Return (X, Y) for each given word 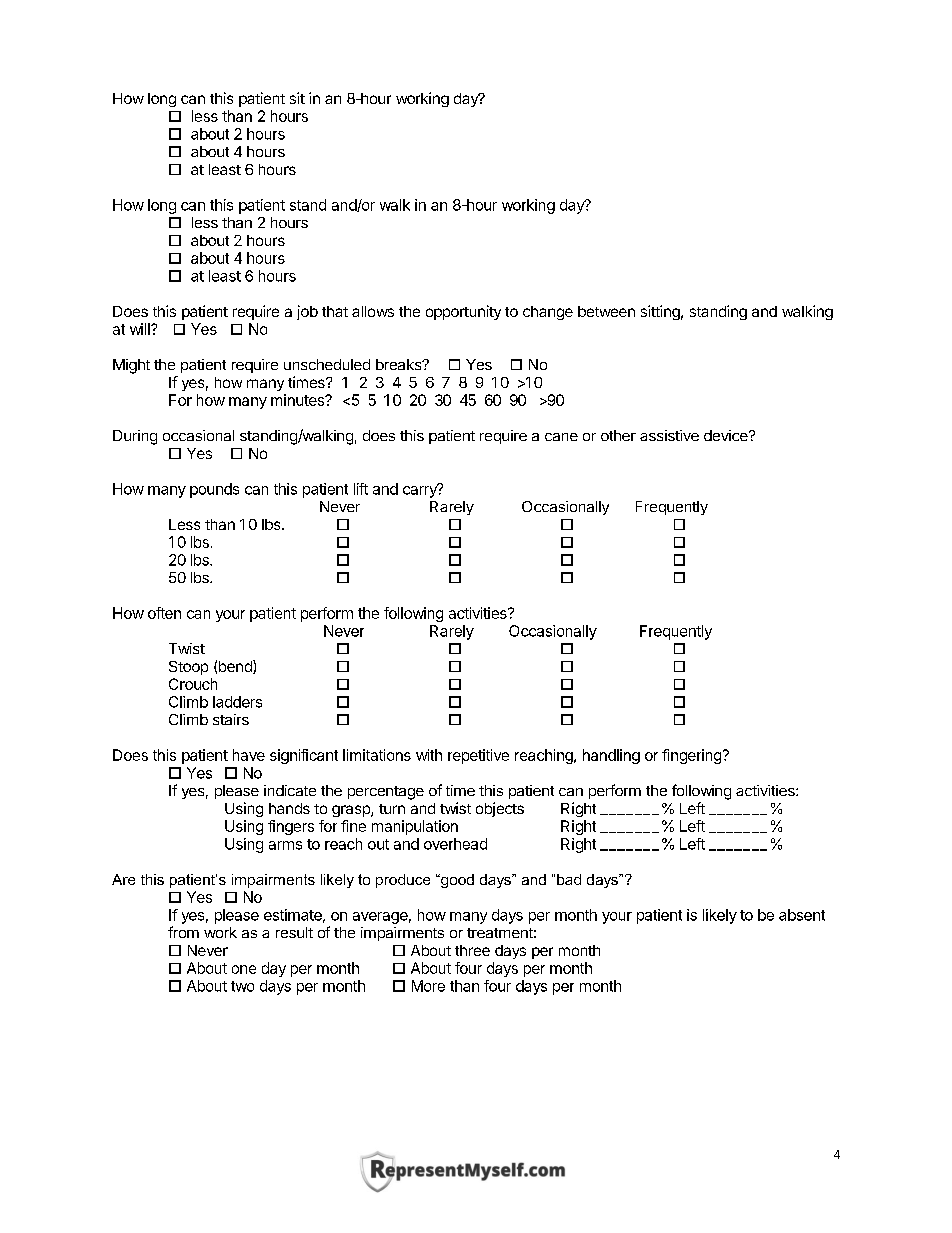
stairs (231, 719)
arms (285, 845)
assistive (669, 435)
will (141, 329)
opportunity (463, 312)
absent (802, 915)
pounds (214, 490)
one (244, 969)
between (606, 311)
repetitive (478, 756)
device (727, 435)
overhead (455, 844)
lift (361, 489)
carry (421, 491)
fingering (691, 756)
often (164, 613)
